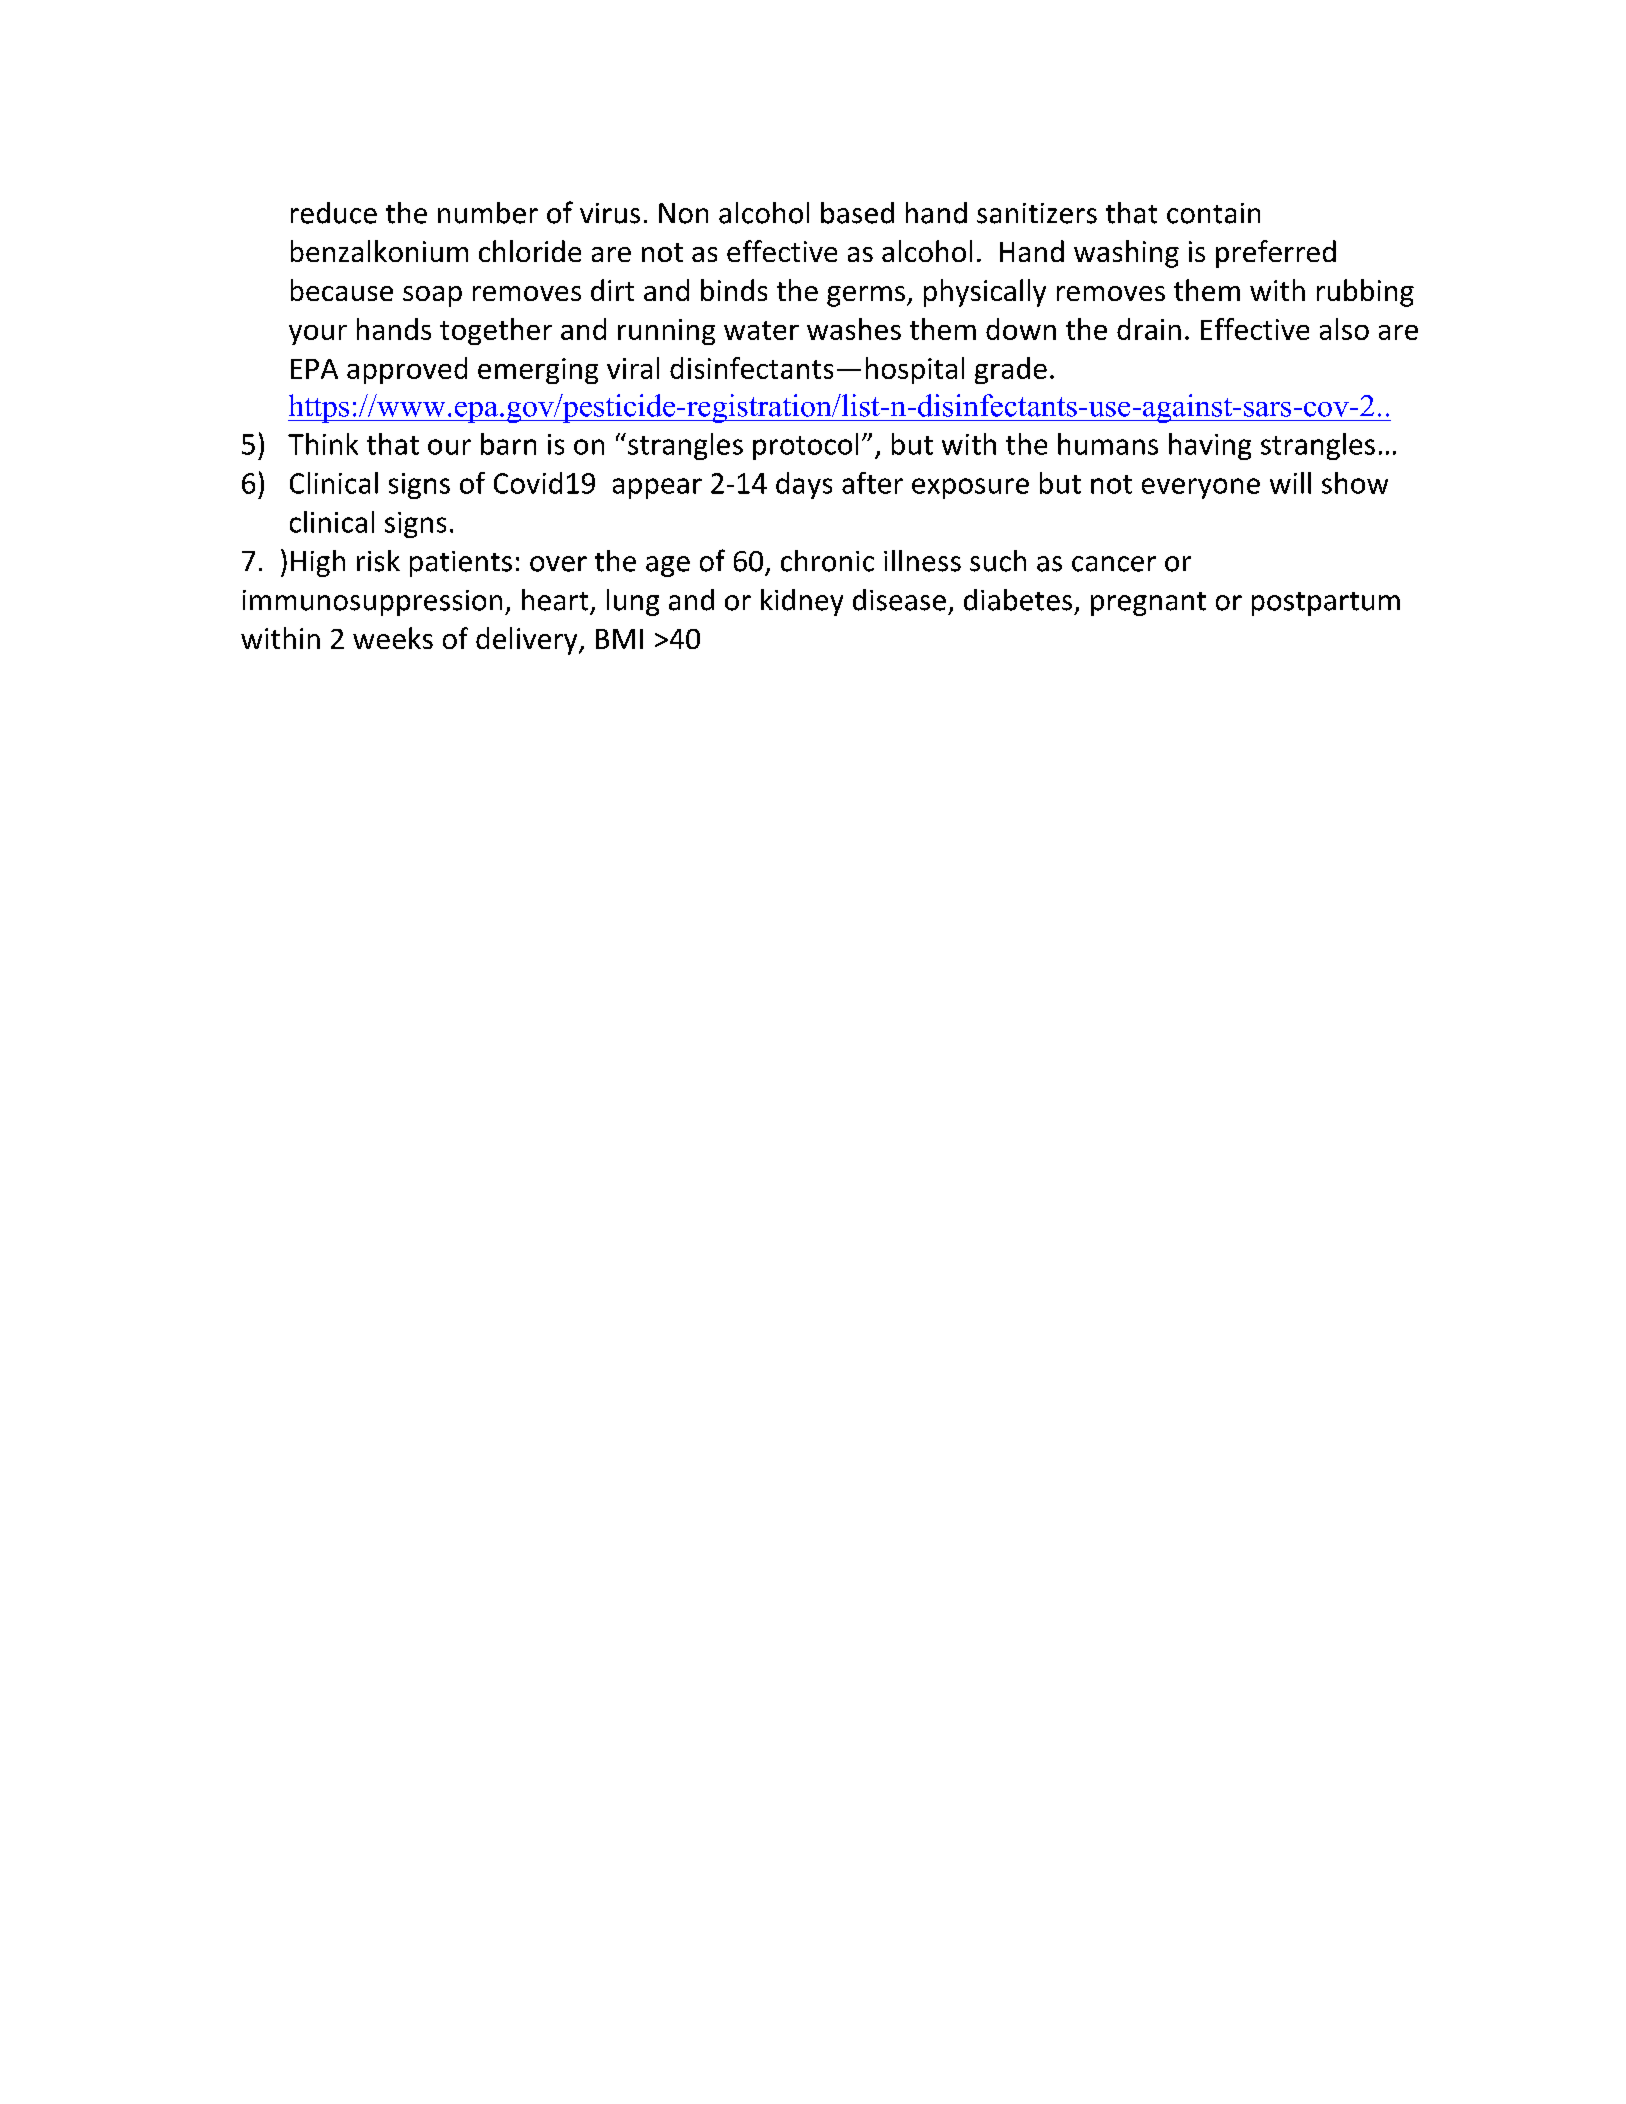 This image has height=2104, width=1626. Describe the element at coordinates (657, 488) in the image. I see `appear` at that location.
